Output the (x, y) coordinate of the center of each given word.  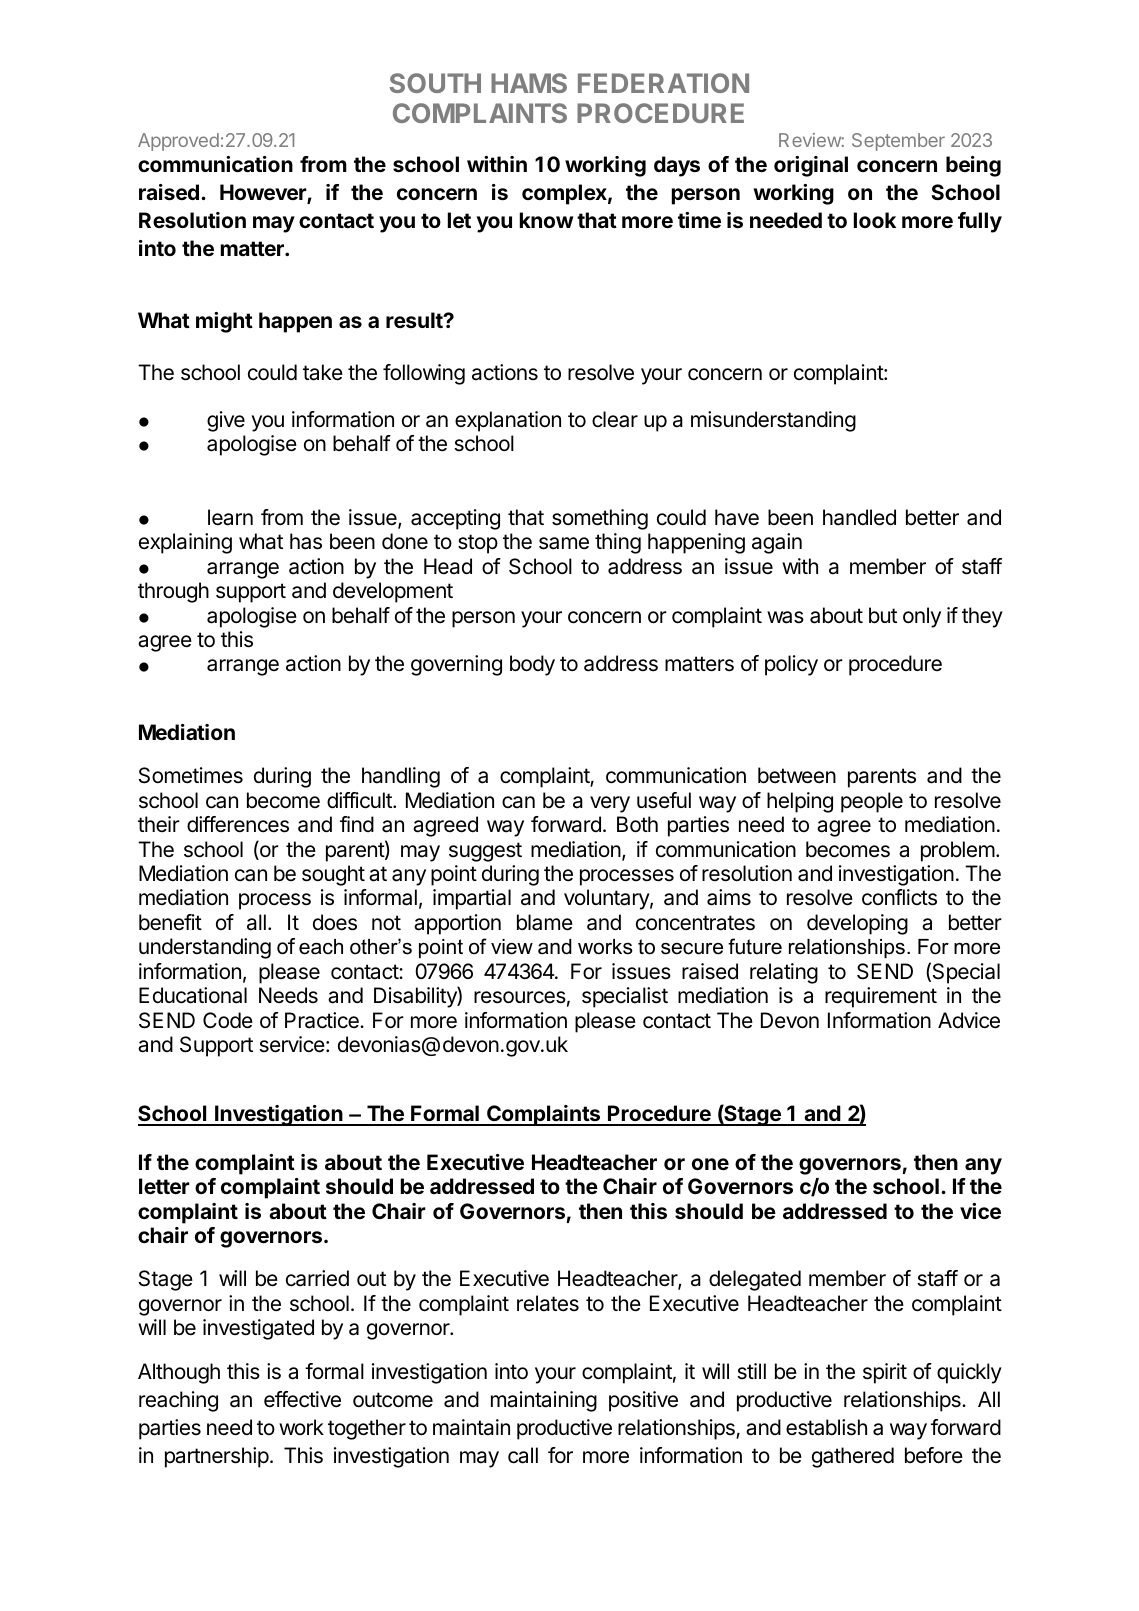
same (564, 543)
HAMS (529, 83)
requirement (881, 997)
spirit (885, 1373)
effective (302, 1399)
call (523, 1455)
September (898, 142)
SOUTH (435, 83)
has (306, 541)
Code (228, 1020)
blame (545, 922)
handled (859, 517)
